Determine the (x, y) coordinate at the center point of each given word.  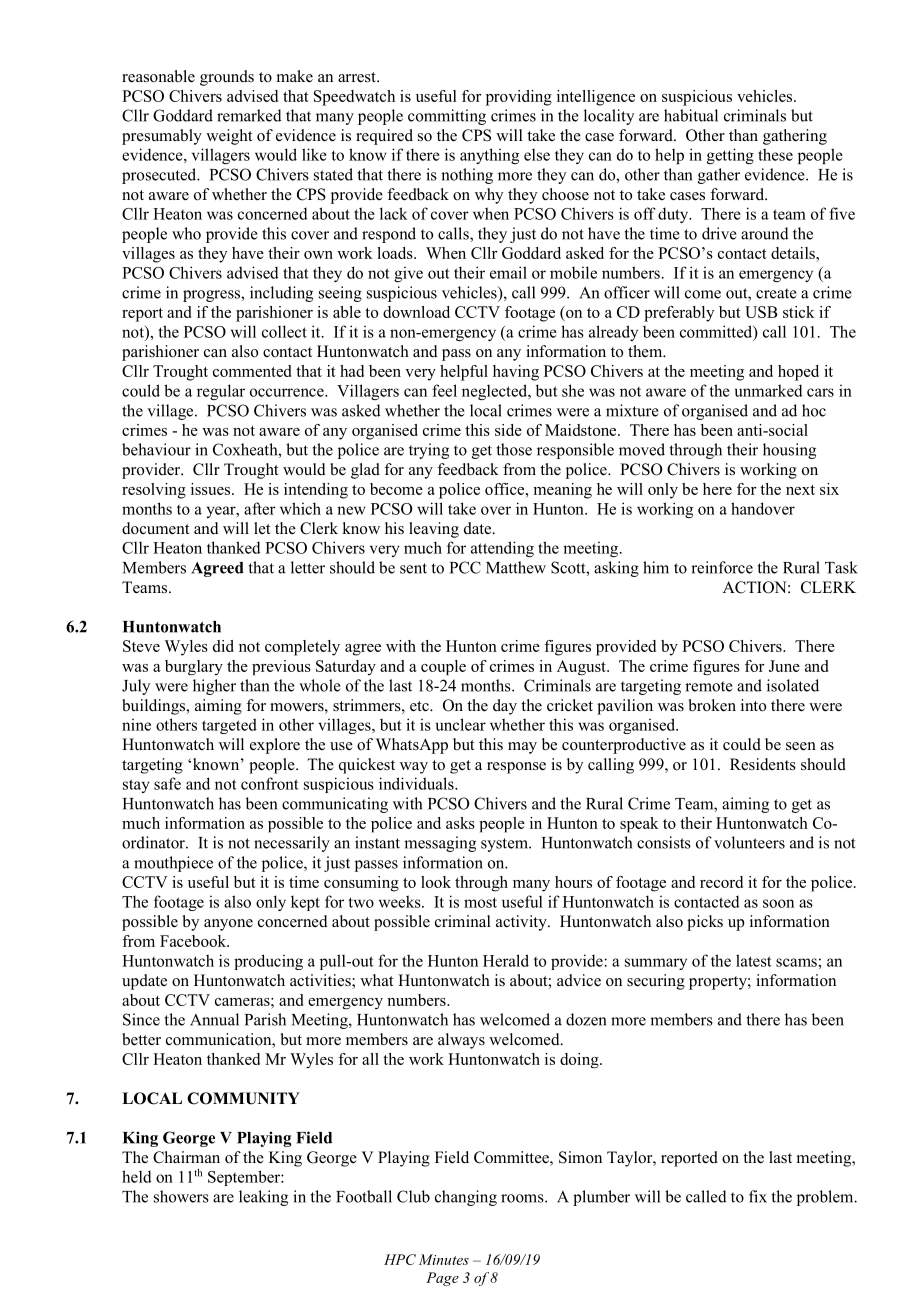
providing (519, 98)
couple (443, 667)
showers (181, 1196)
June (784, 666)
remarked (249, 115)
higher (214, 687)
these (775, 154)
